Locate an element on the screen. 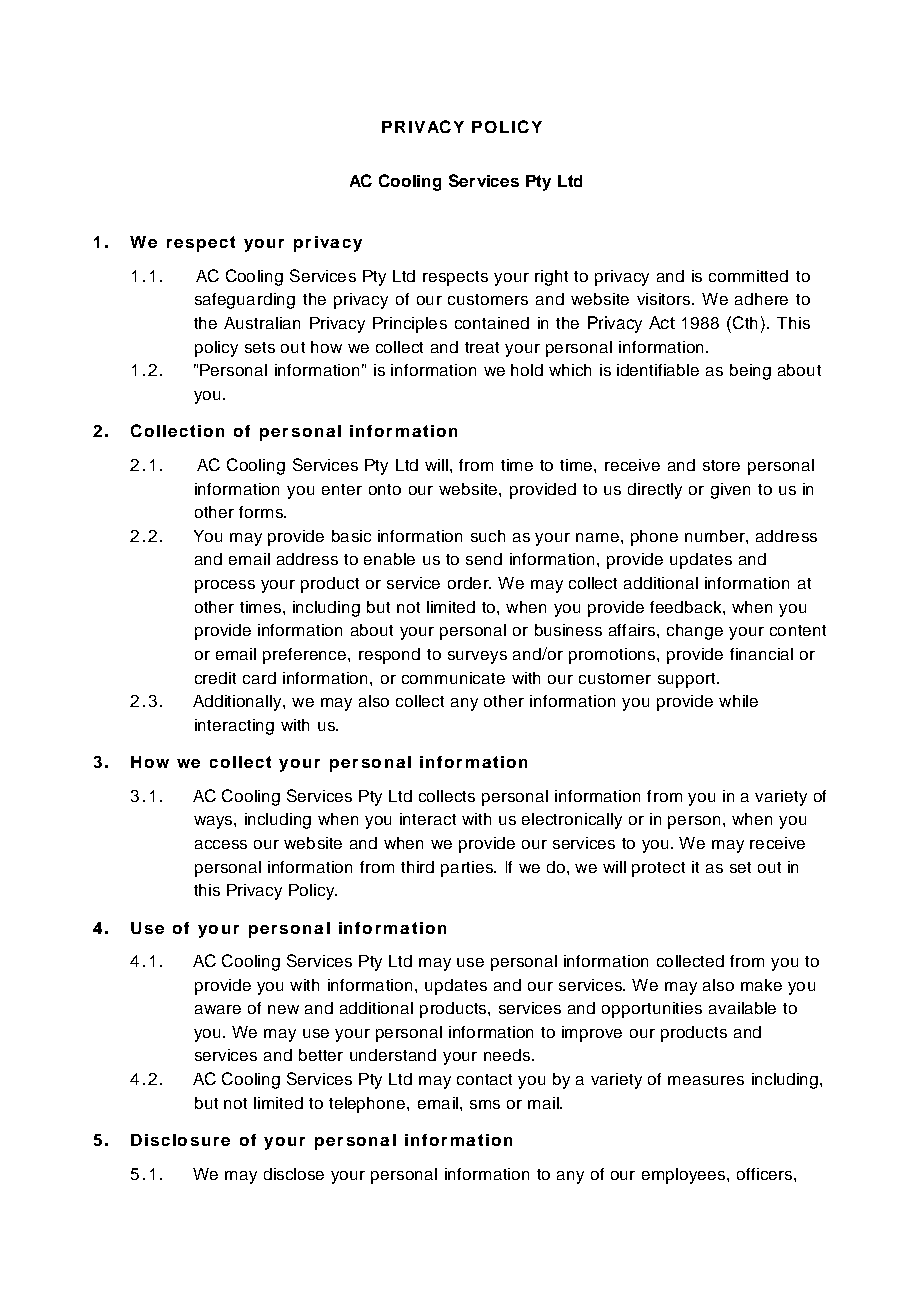 The width and height of the screenshot is (924, 1308). while is located at coordinates (738, 701).
